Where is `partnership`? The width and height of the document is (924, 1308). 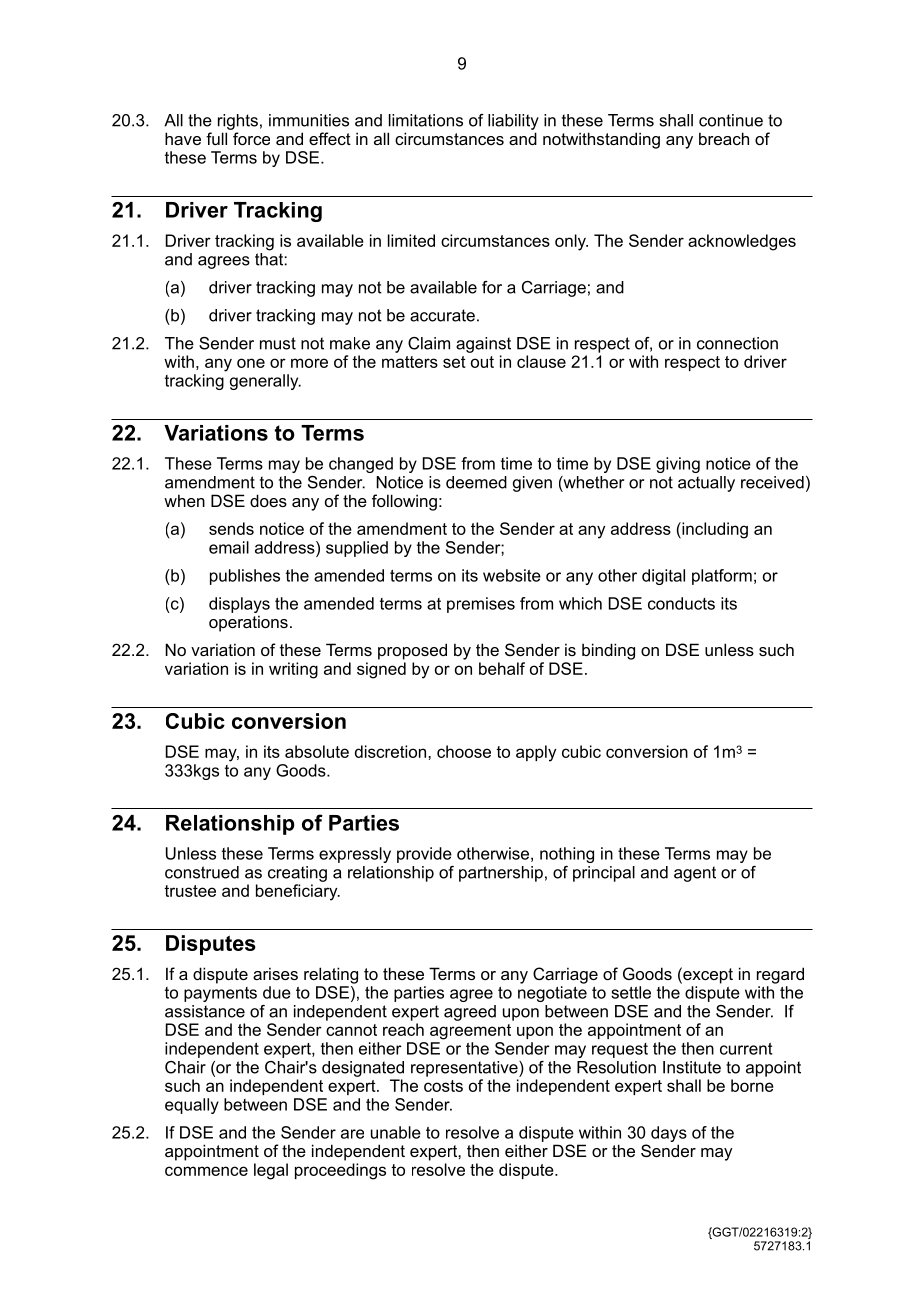
partnership is located at coordinates (501, 874).
